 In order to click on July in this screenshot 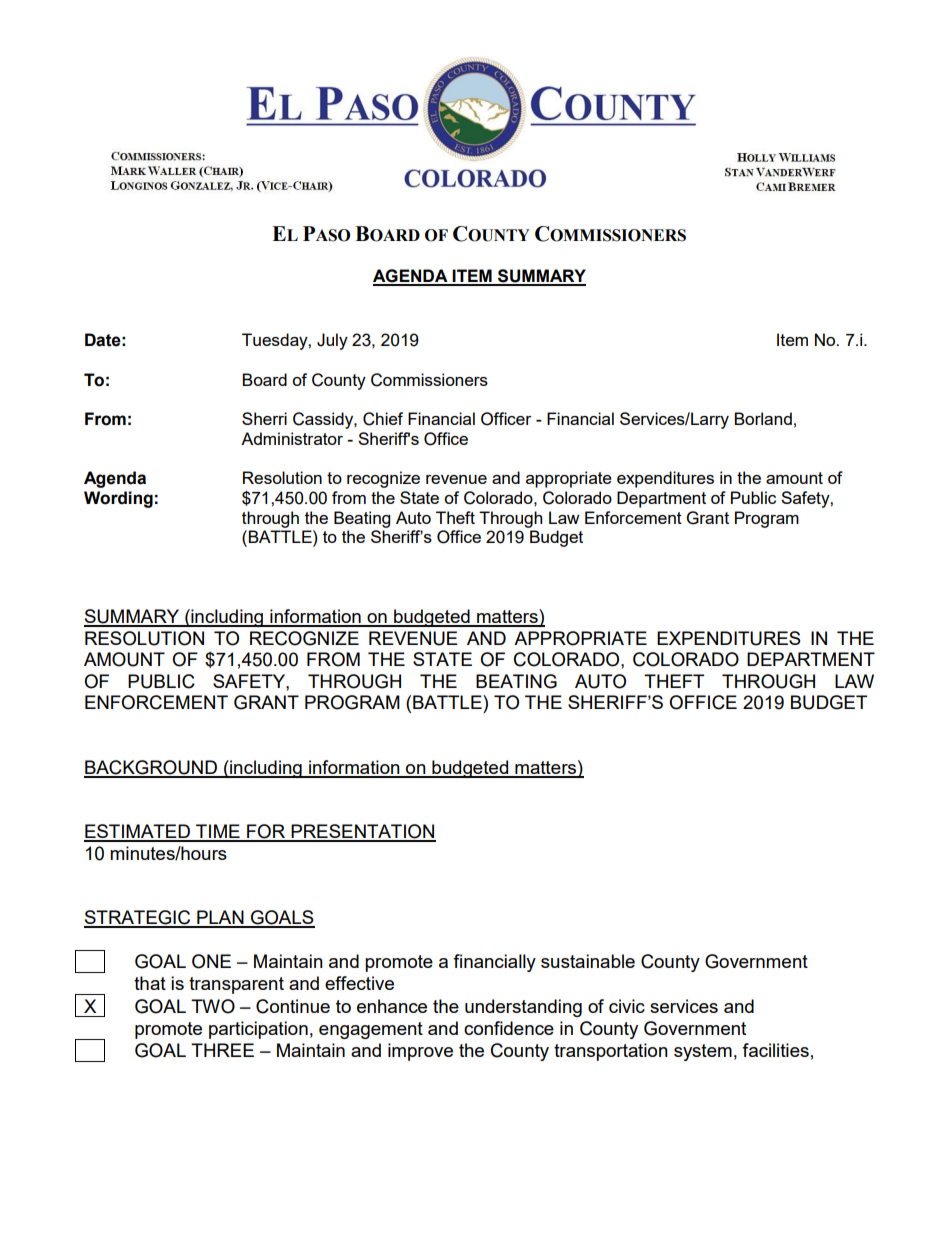, I will do `click(332, 341)`.
